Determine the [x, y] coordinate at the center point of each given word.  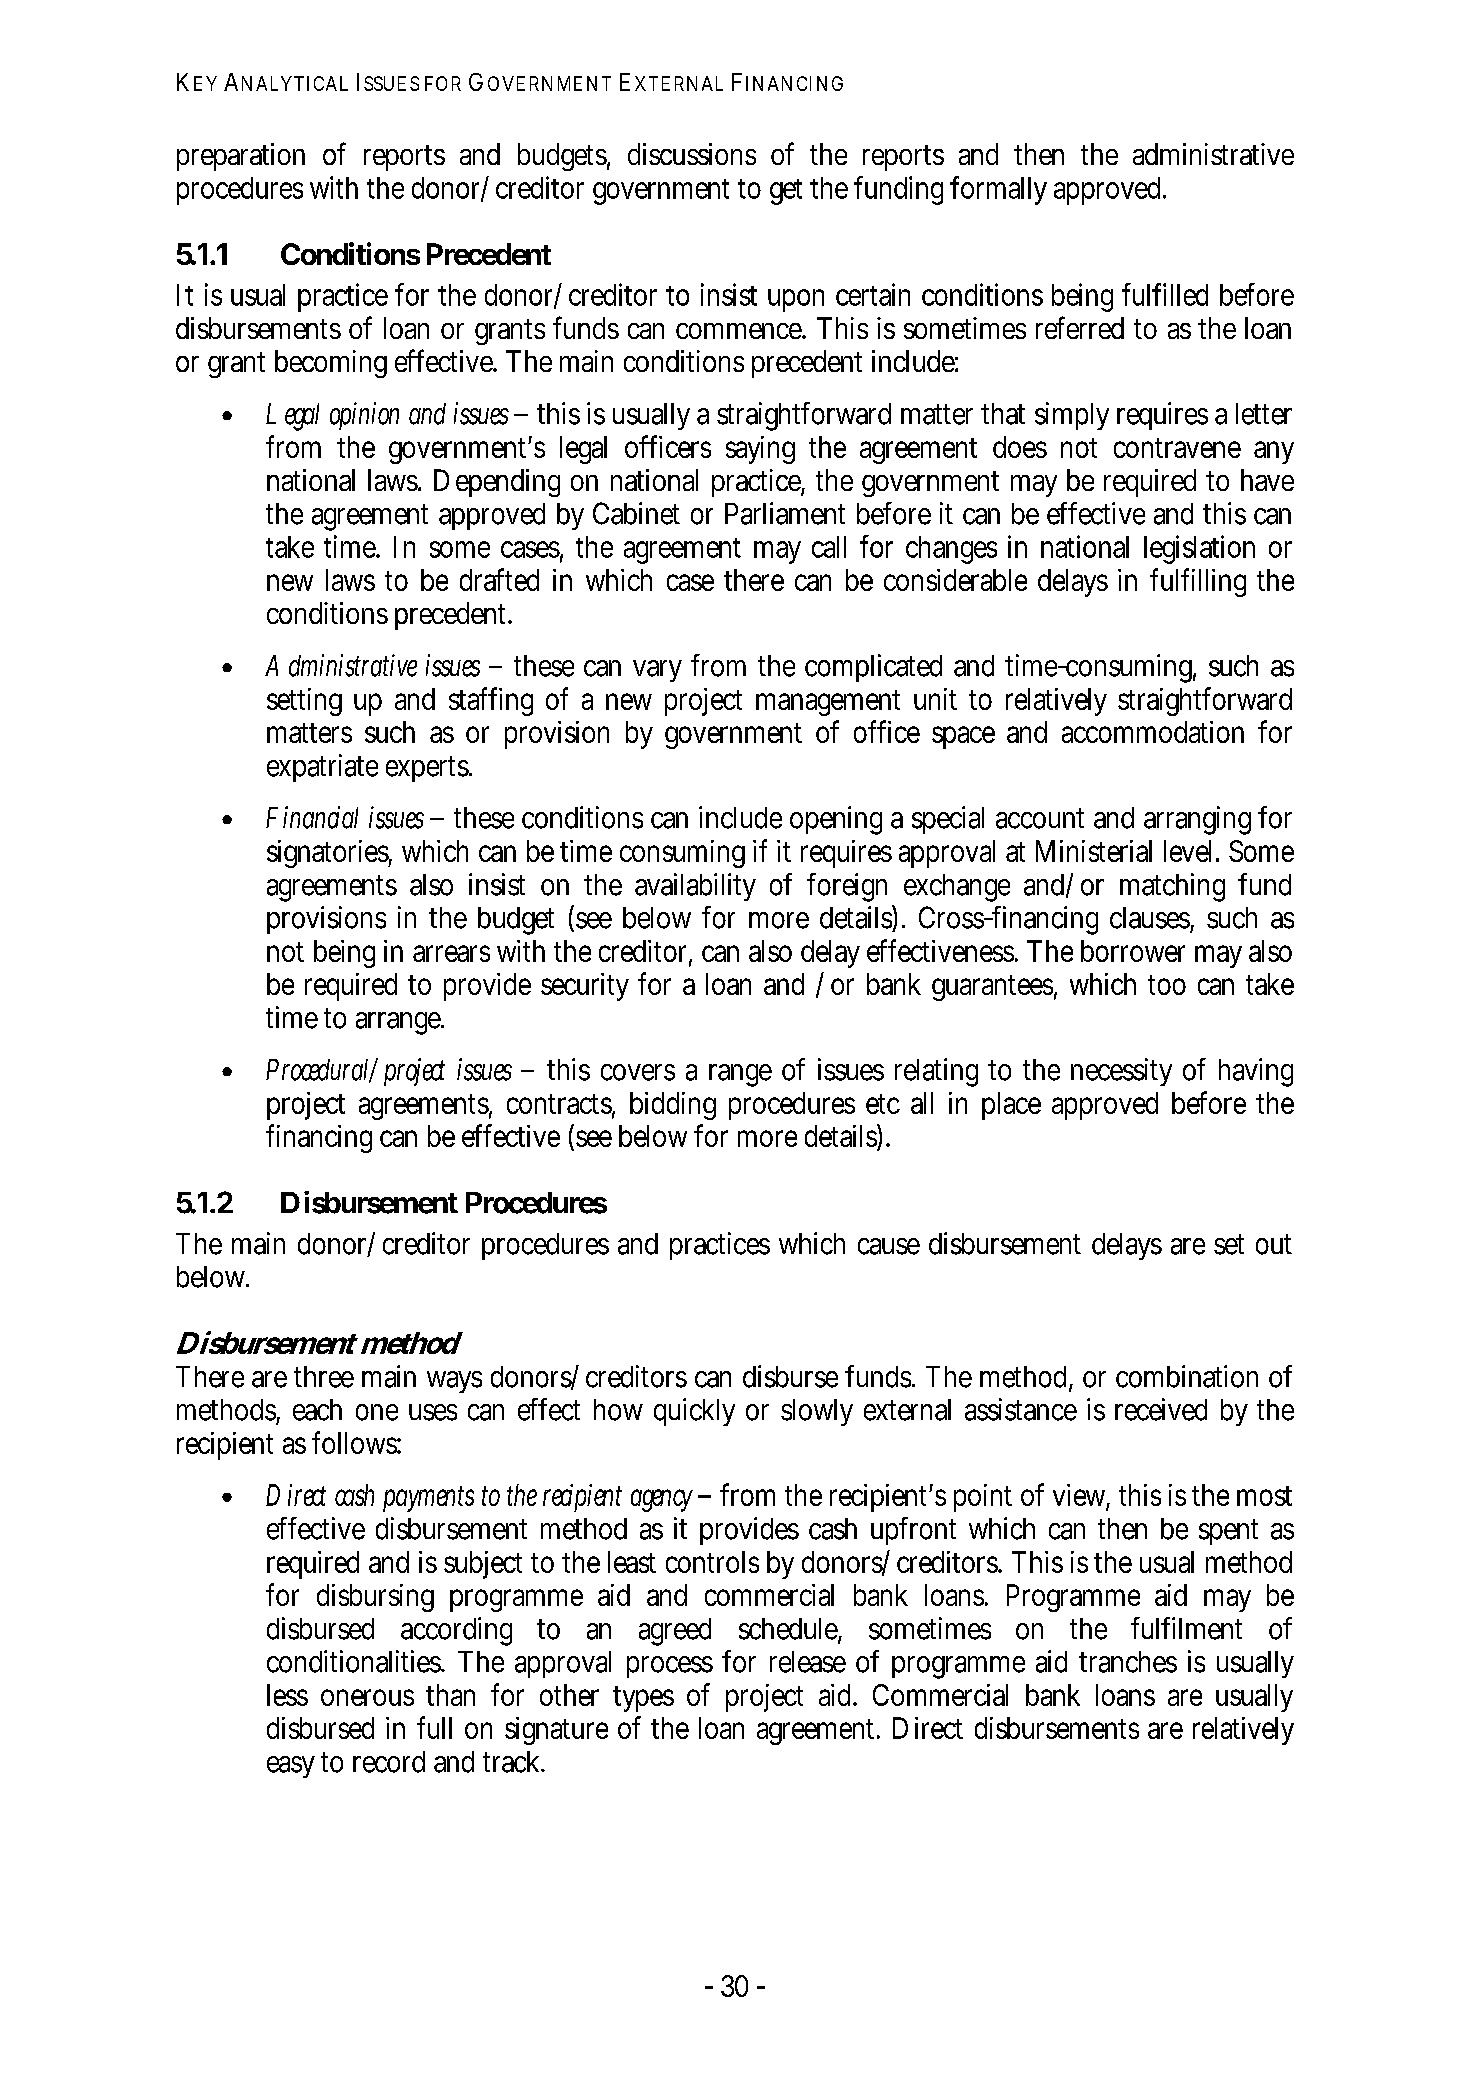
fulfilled [1165, 294]
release [808, 1662]
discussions [692, 154]
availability [695, 887]
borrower [1133, 951]
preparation [241, 157]
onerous [367, 1697]
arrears [451, 953]
